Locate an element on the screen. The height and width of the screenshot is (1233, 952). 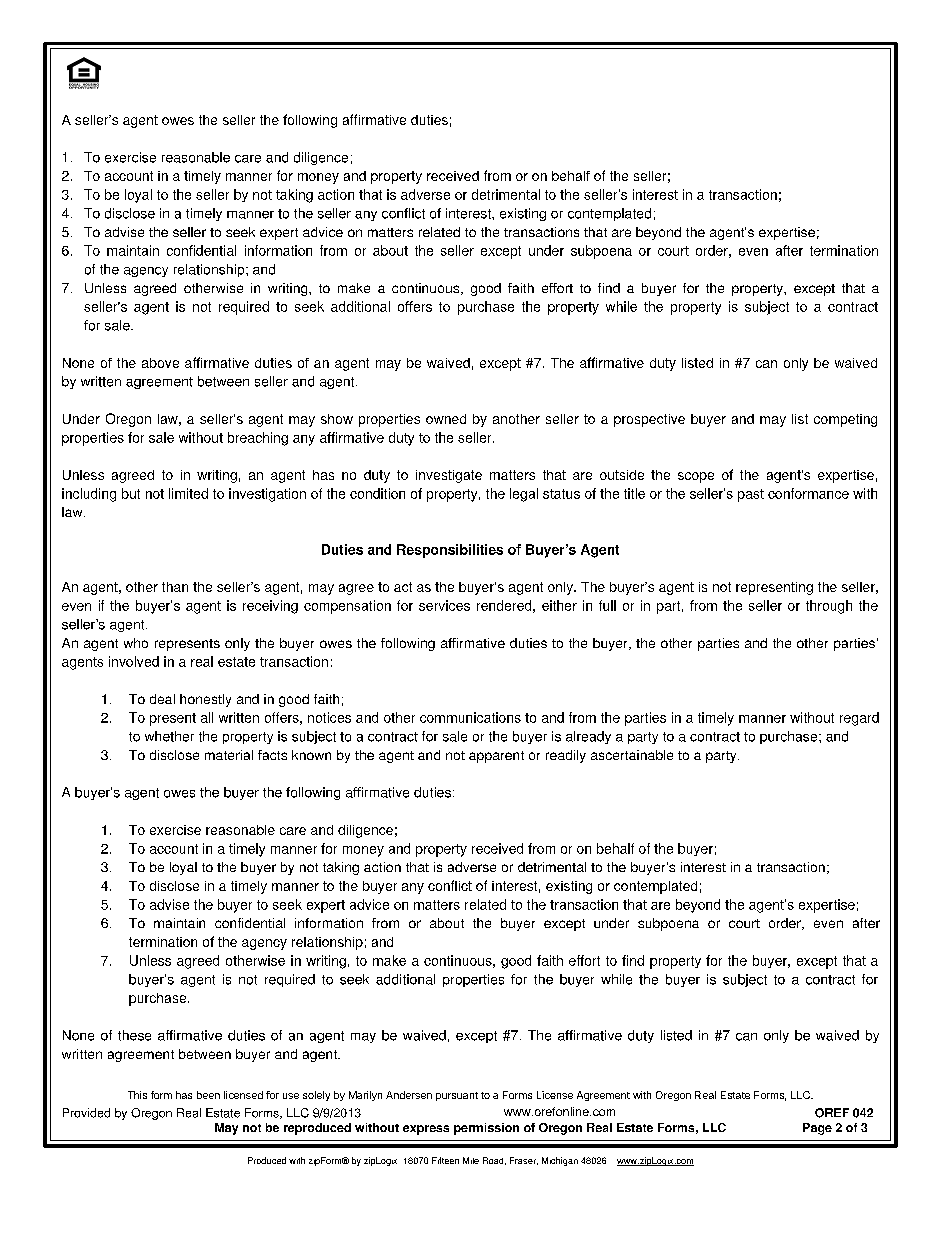
above is located at coordinates (160, 363).
